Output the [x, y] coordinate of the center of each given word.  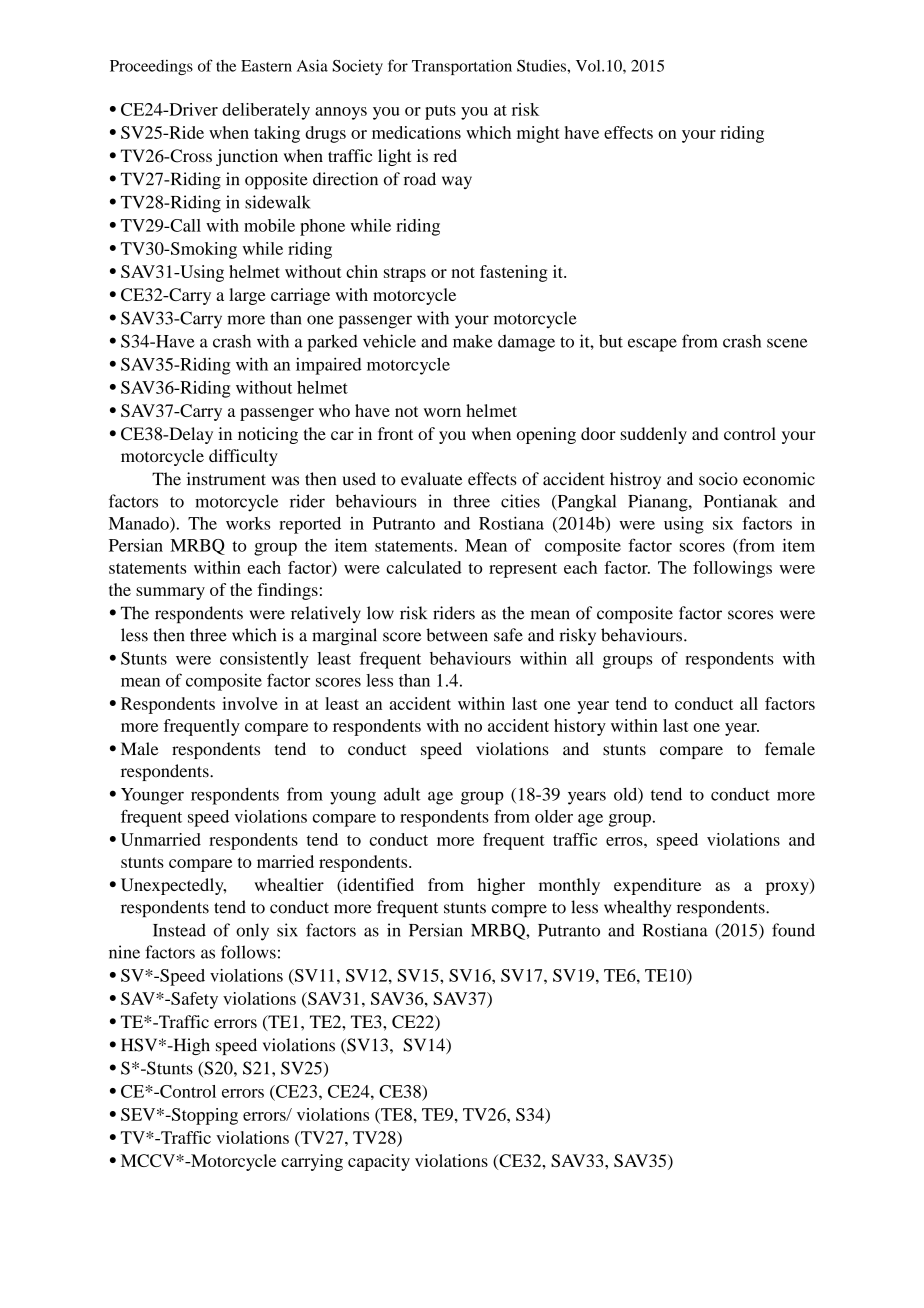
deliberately [266, 111]
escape [652, 345]
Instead [179, 930]
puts [440, 112]
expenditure [657, 886]
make [473, 341]
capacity [379, 1162]
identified [377, 886]
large [247, 296]
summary [170, 593]
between [457, 635]
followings [732, 569]
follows [248, 952]
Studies [542, 66]
